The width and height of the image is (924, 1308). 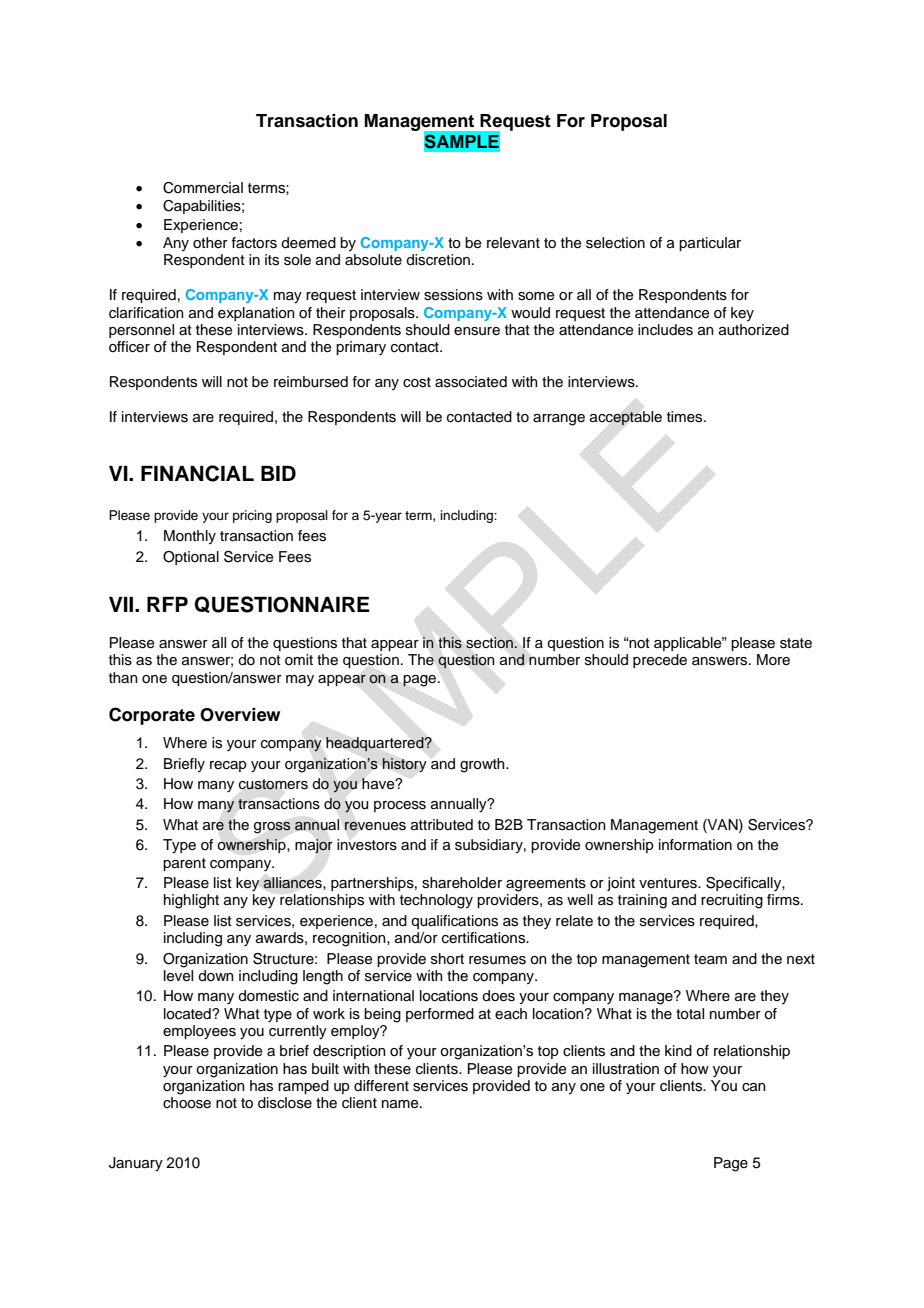 What do you see at coordinates (490, 643) in the image?
I see `section` at bounding box center [490, 643].
